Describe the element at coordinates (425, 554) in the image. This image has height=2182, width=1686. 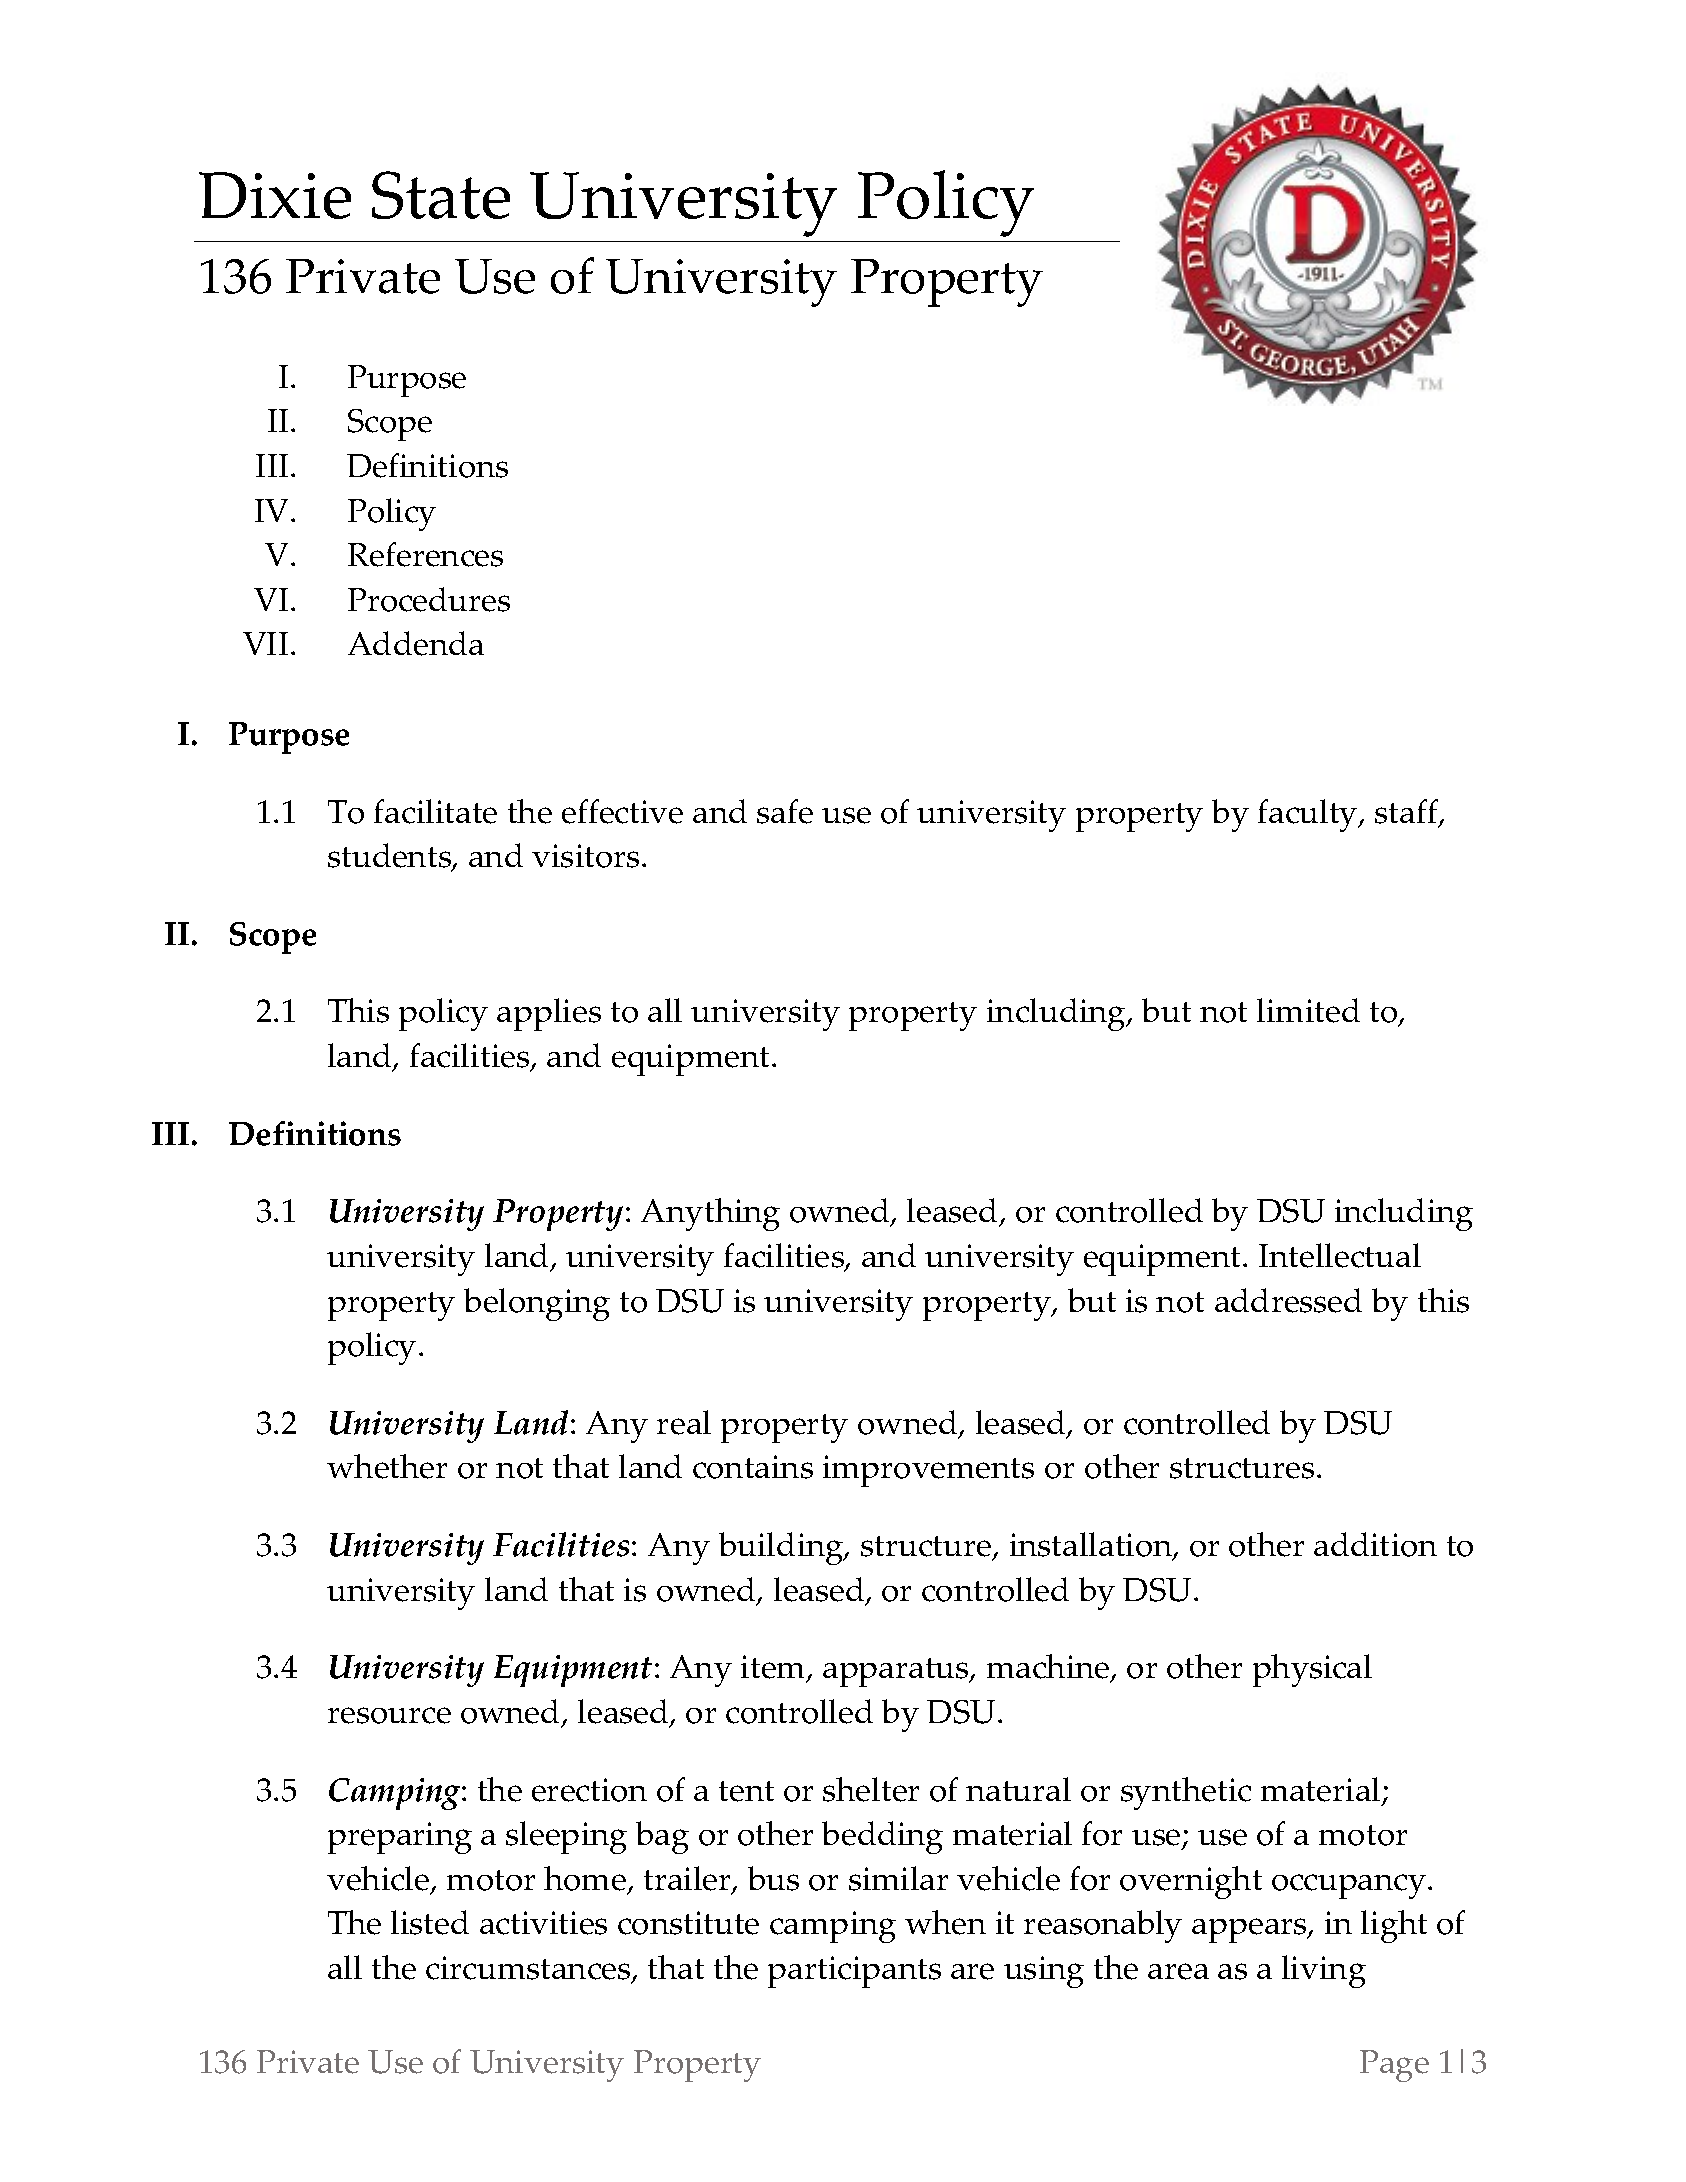
I see `References` at that location.
